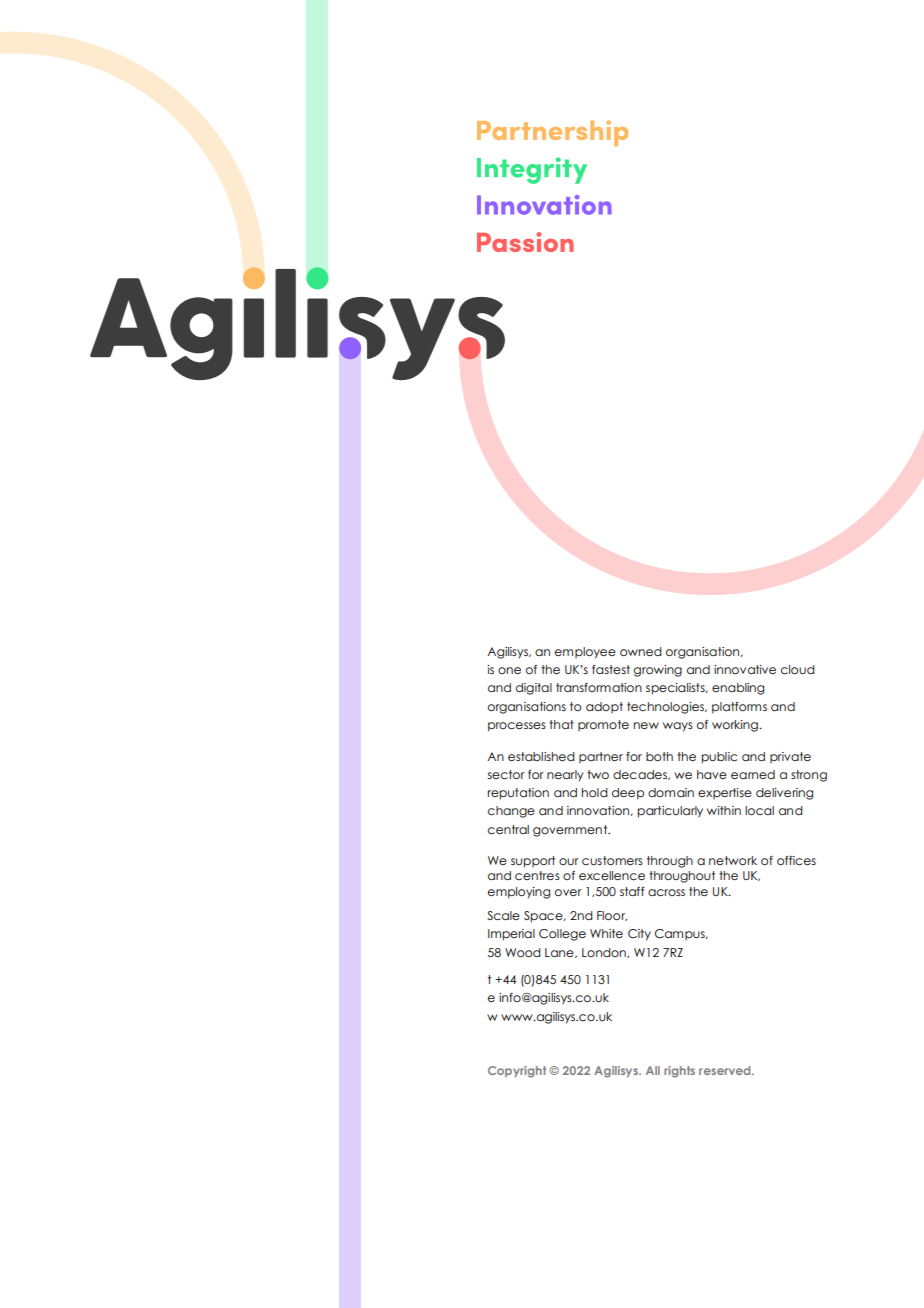 The width and height of the screenshot is (924, 1308). What do you see at coordinates (533, 862) in the screenshot?
I see `support` at bounding box center [533, 862].
